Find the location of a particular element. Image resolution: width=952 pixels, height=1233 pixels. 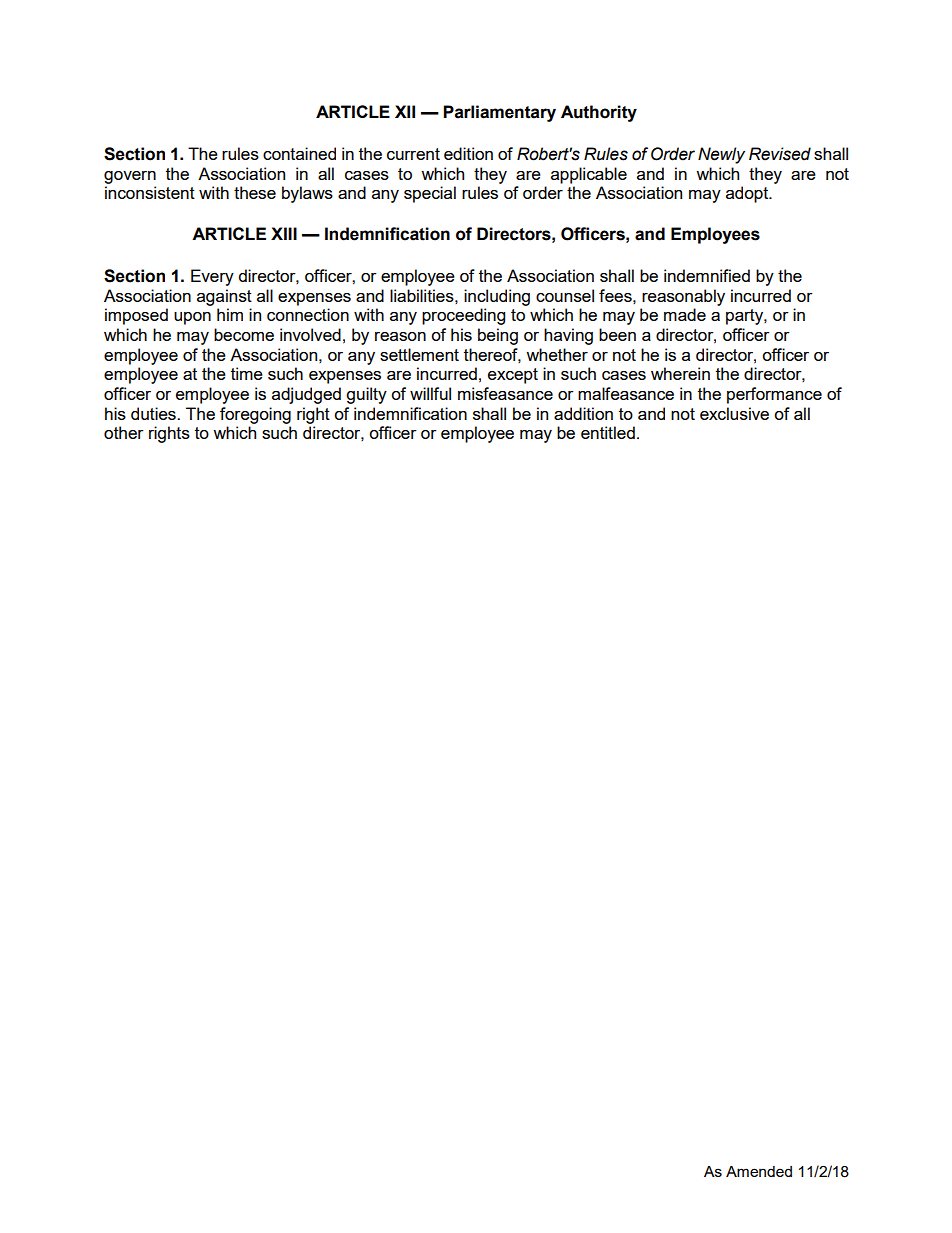

these is located at coordinates (255, 192).
